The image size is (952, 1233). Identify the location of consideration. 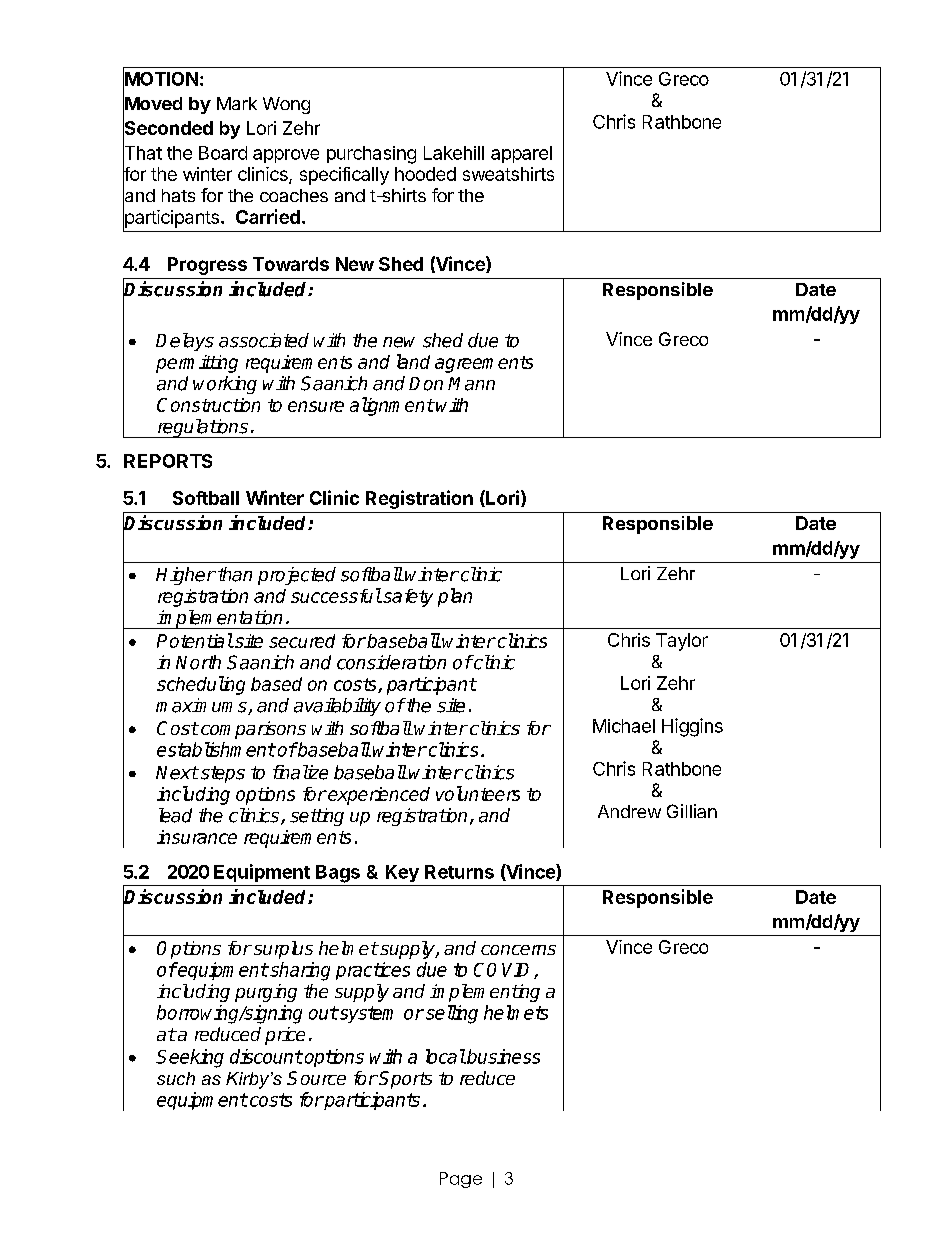
(391, 662).
